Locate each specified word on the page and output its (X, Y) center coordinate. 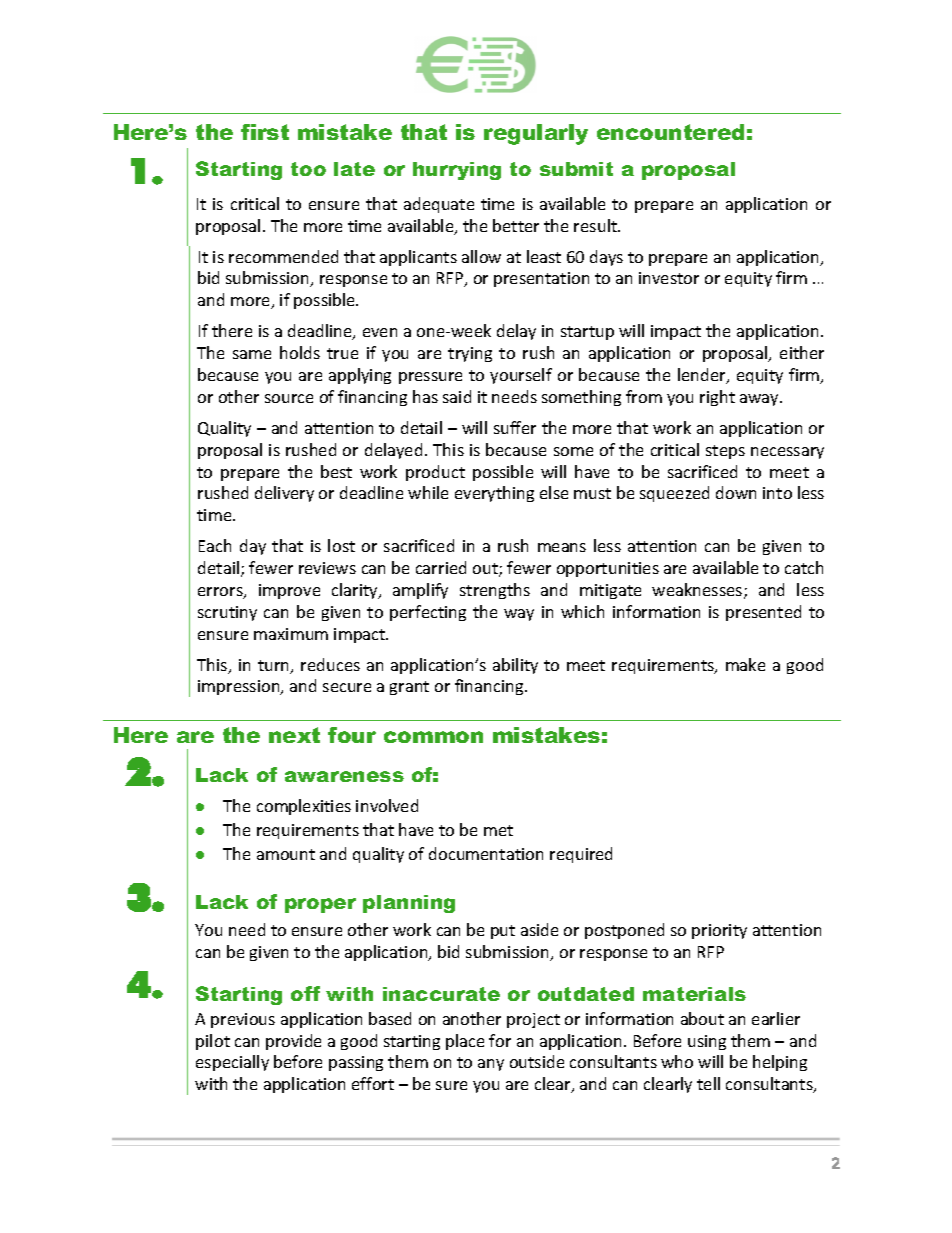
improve (289, 591)
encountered (670, 132)
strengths (495, 591)
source (289, 398)
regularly (536, 134)
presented (763, 613)
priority (719, 931)
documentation (486, 853)
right (717, 398)
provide (293, 1042)
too (308, 169)
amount (286, 854)
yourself (521, 376)
